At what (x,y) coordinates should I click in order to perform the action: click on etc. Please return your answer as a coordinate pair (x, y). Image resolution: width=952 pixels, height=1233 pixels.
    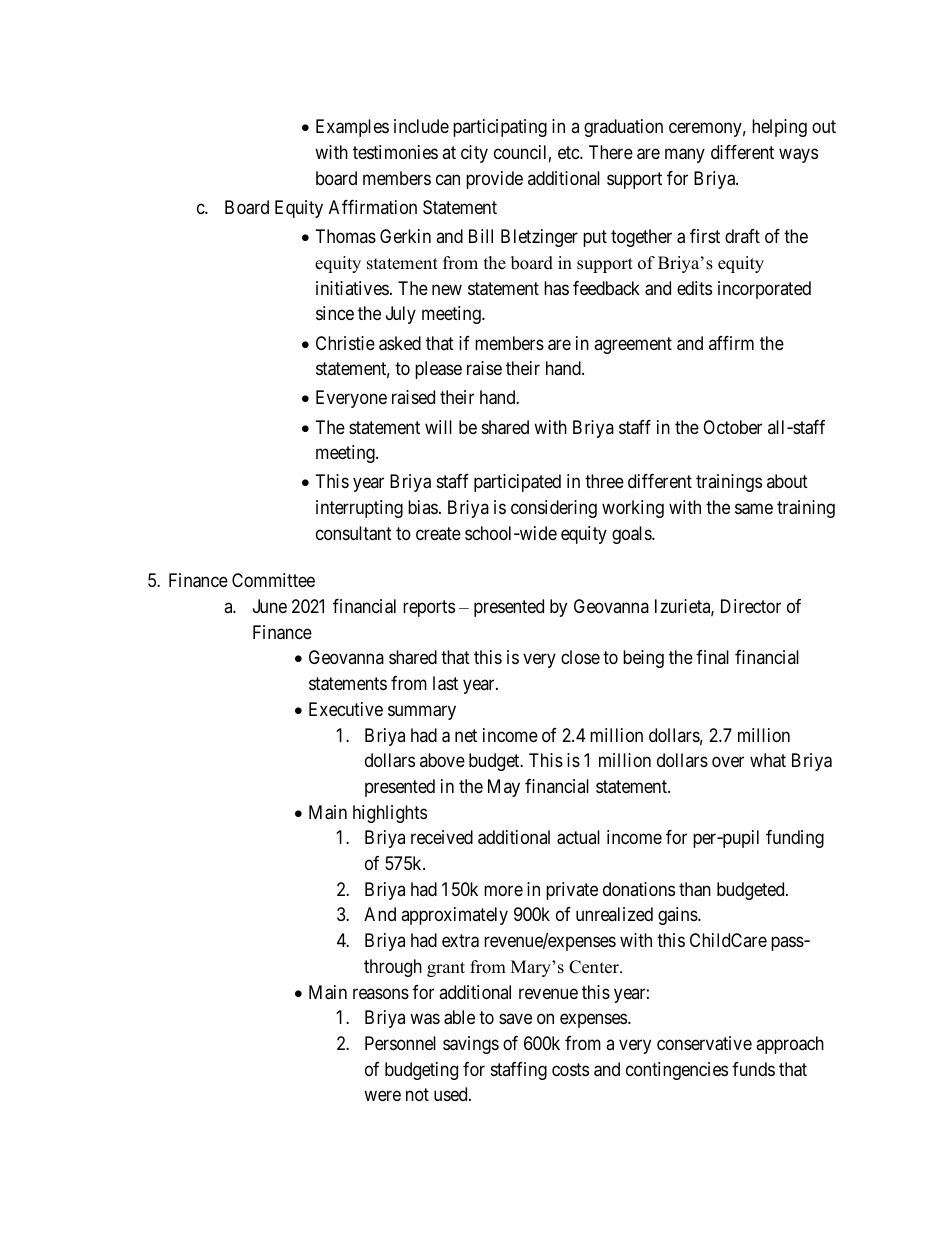
    Looking at the image, I should click on (569, 152).
